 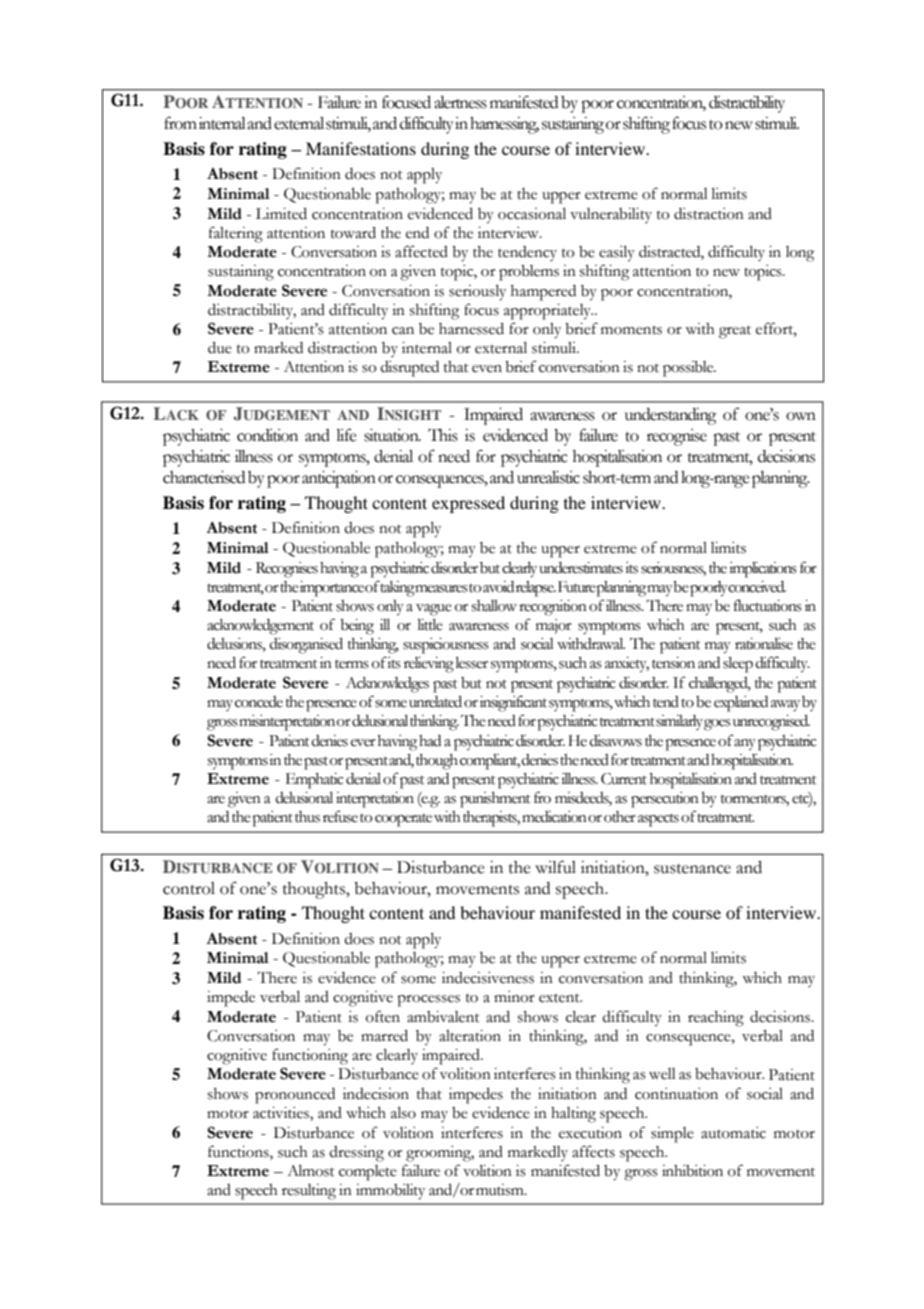 I want to click on Limited, so click(x=281, y=214).
